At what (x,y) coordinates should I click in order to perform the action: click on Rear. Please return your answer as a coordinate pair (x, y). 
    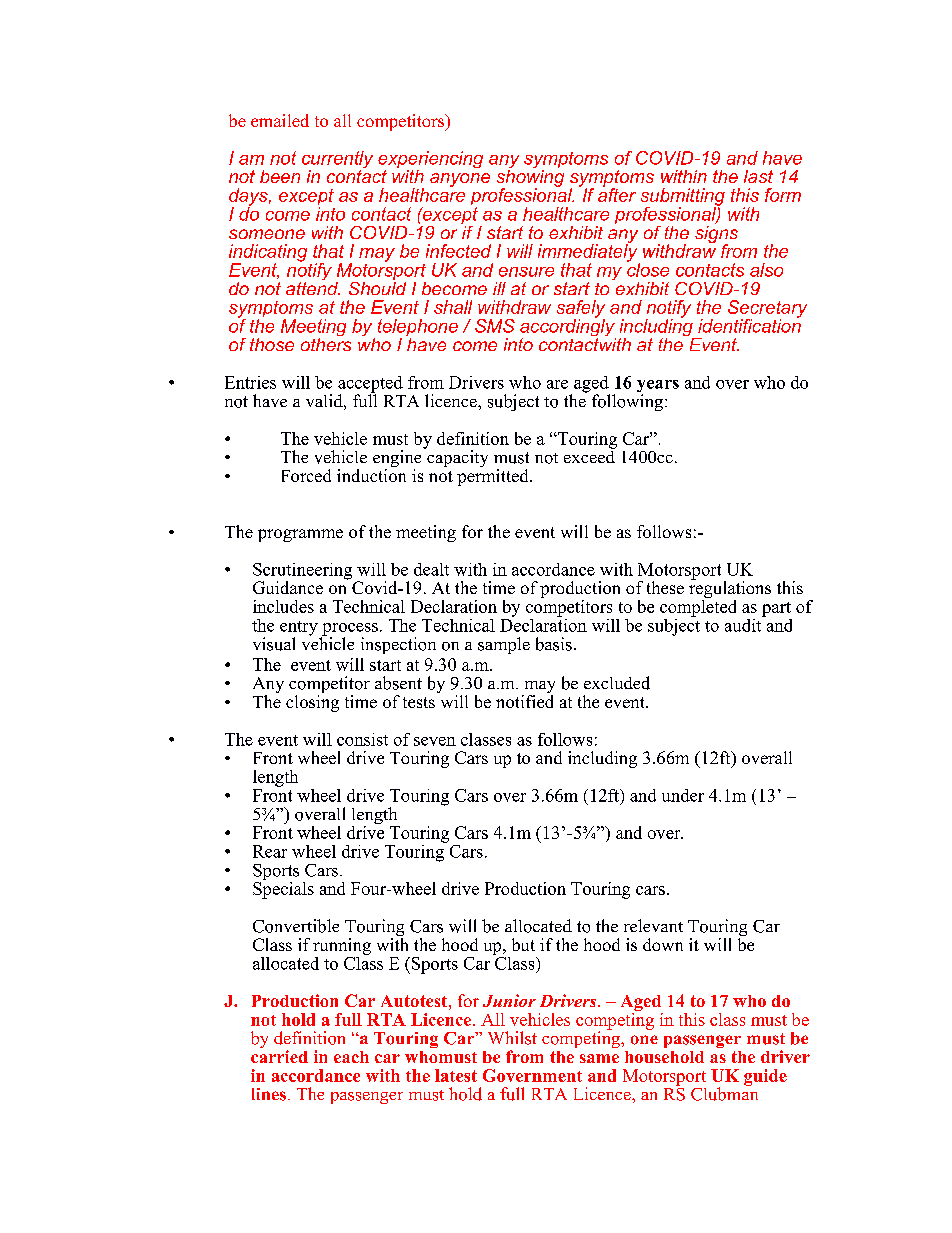
    Looking at the image, I should click on (270, 851).
